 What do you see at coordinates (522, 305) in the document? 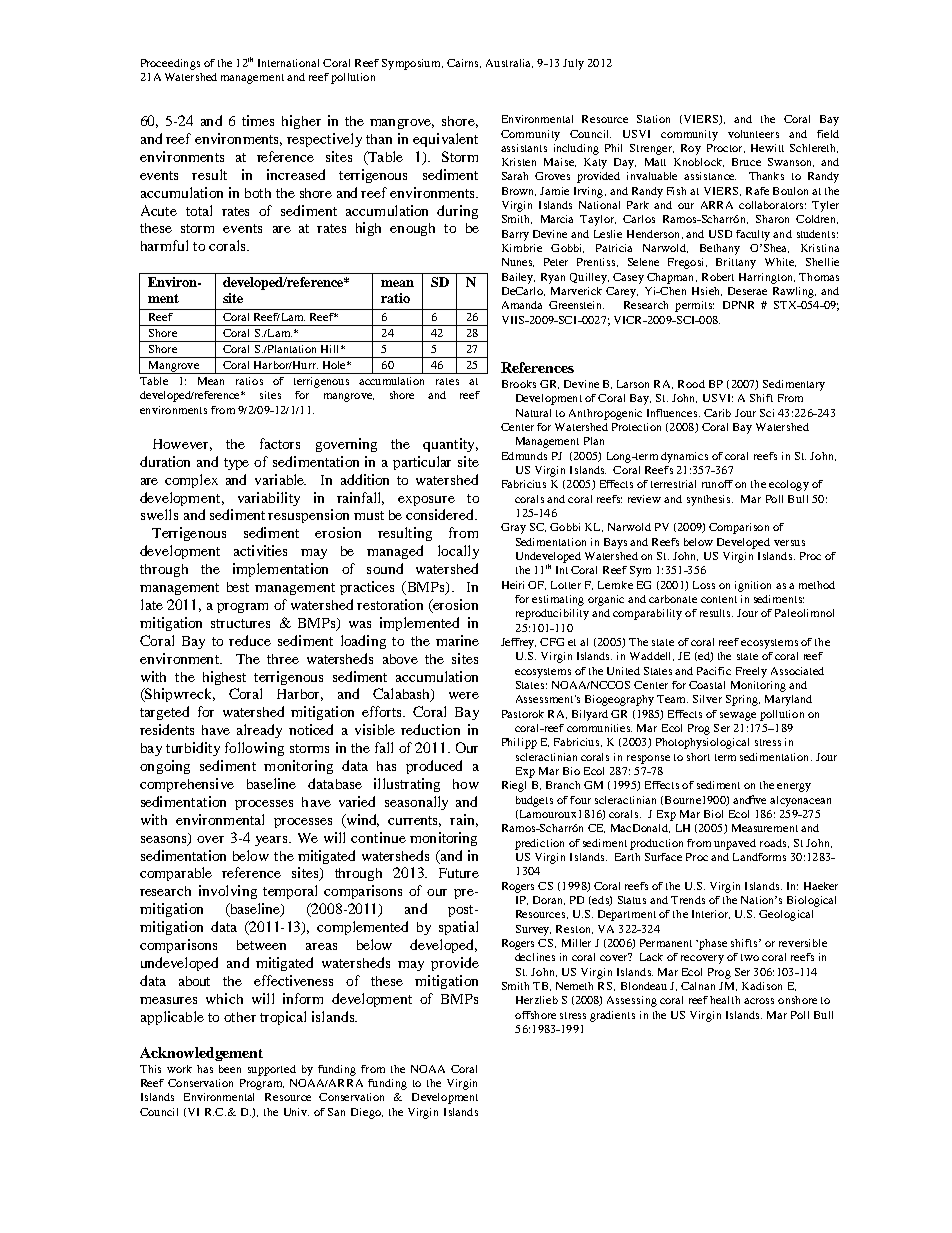
I see `Amanda` at bounding box center [522, 305].
